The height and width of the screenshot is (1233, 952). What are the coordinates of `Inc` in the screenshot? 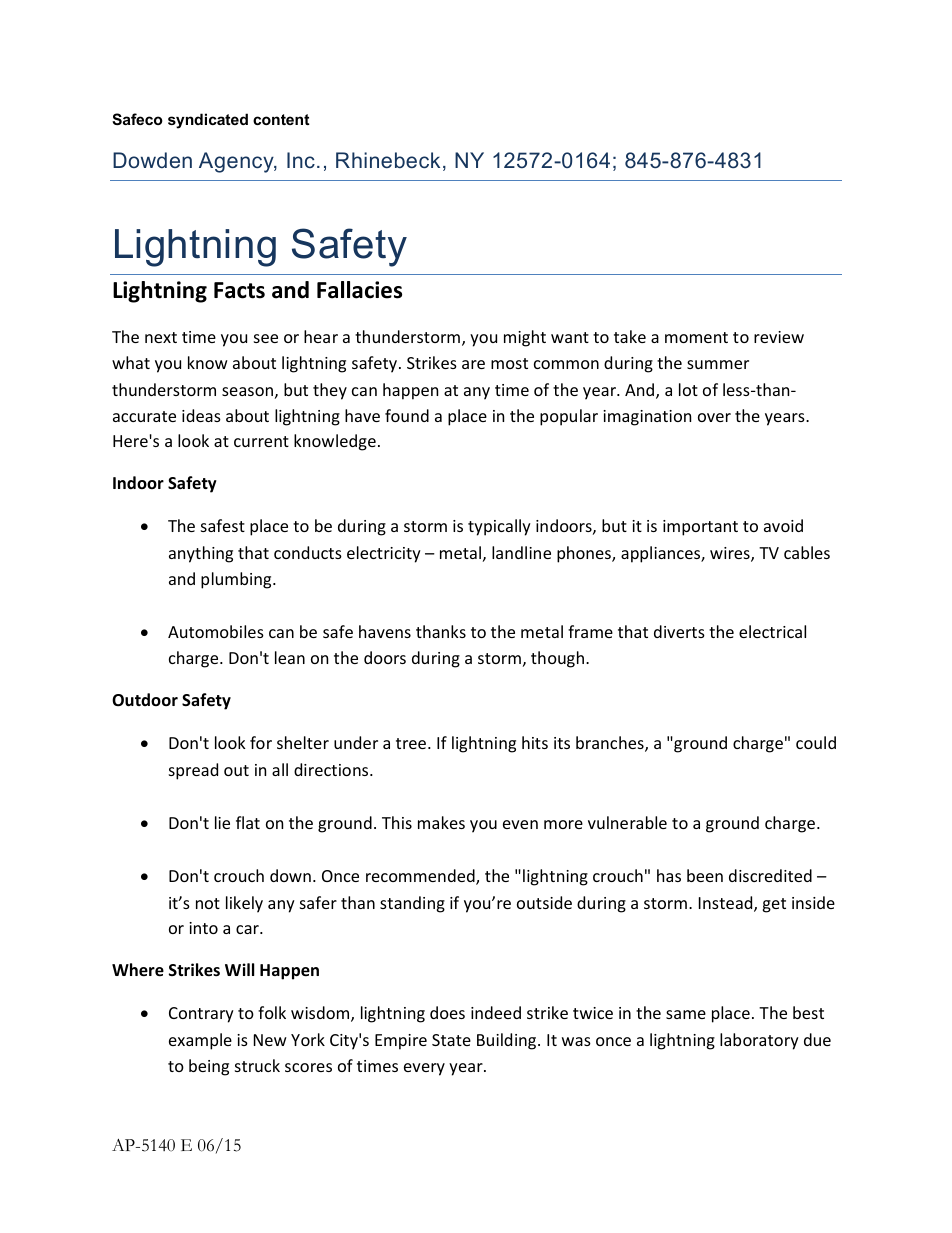 It's located at (301, 160).
